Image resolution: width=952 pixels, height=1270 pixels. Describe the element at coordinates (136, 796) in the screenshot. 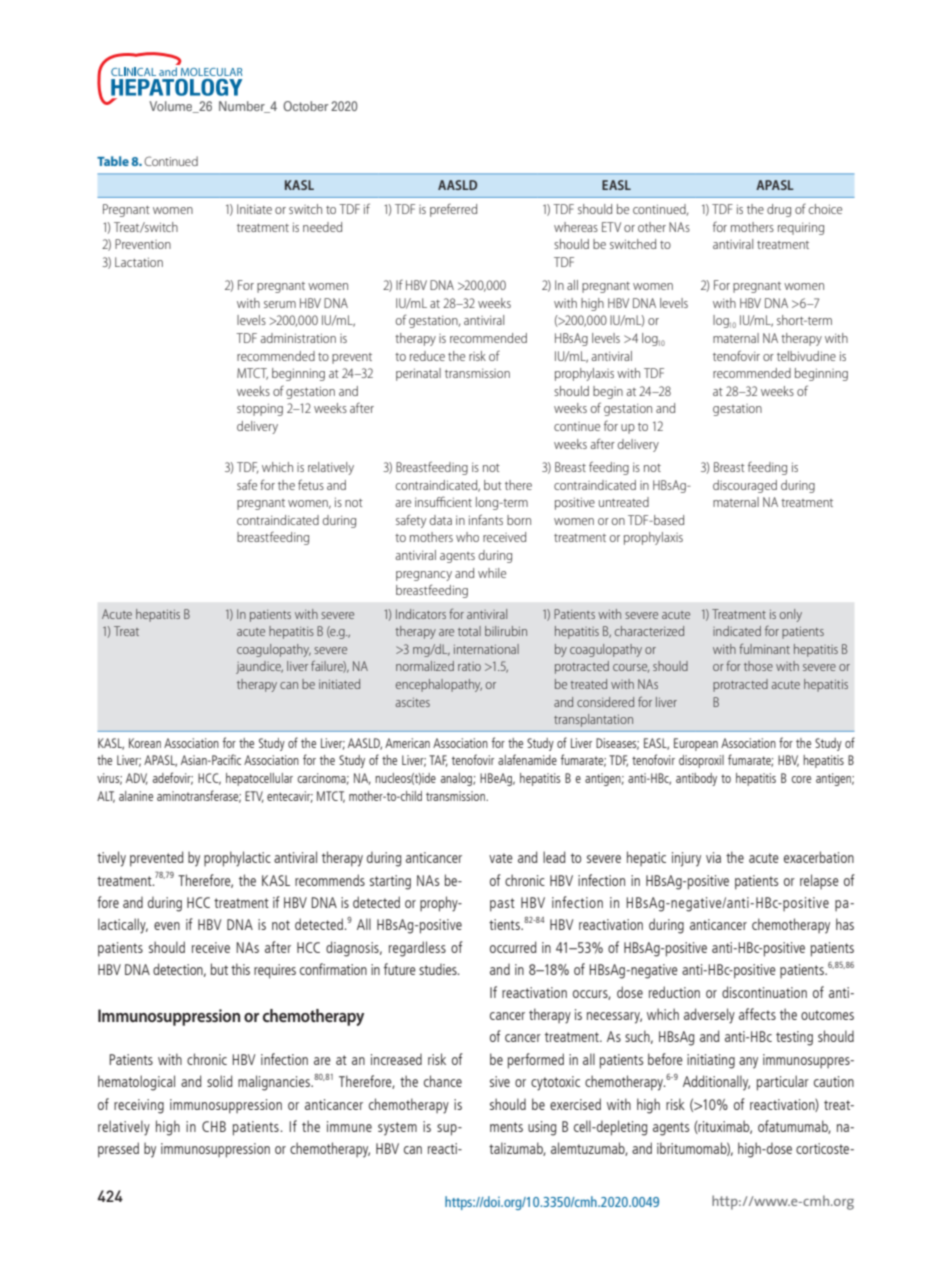

I see `alanine` at that location.
